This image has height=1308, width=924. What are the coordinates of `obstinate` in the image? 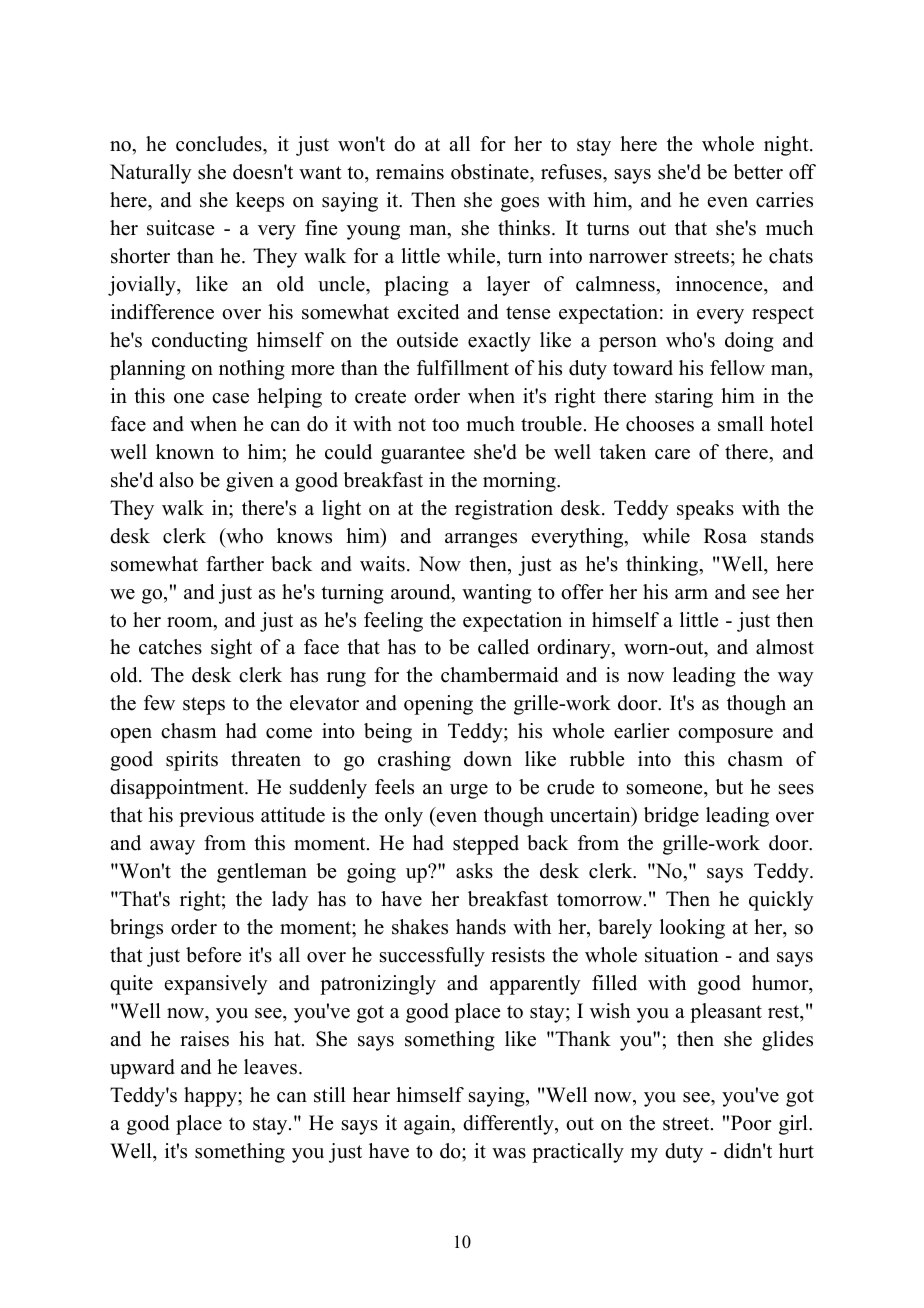 It's located at (491, 172).
